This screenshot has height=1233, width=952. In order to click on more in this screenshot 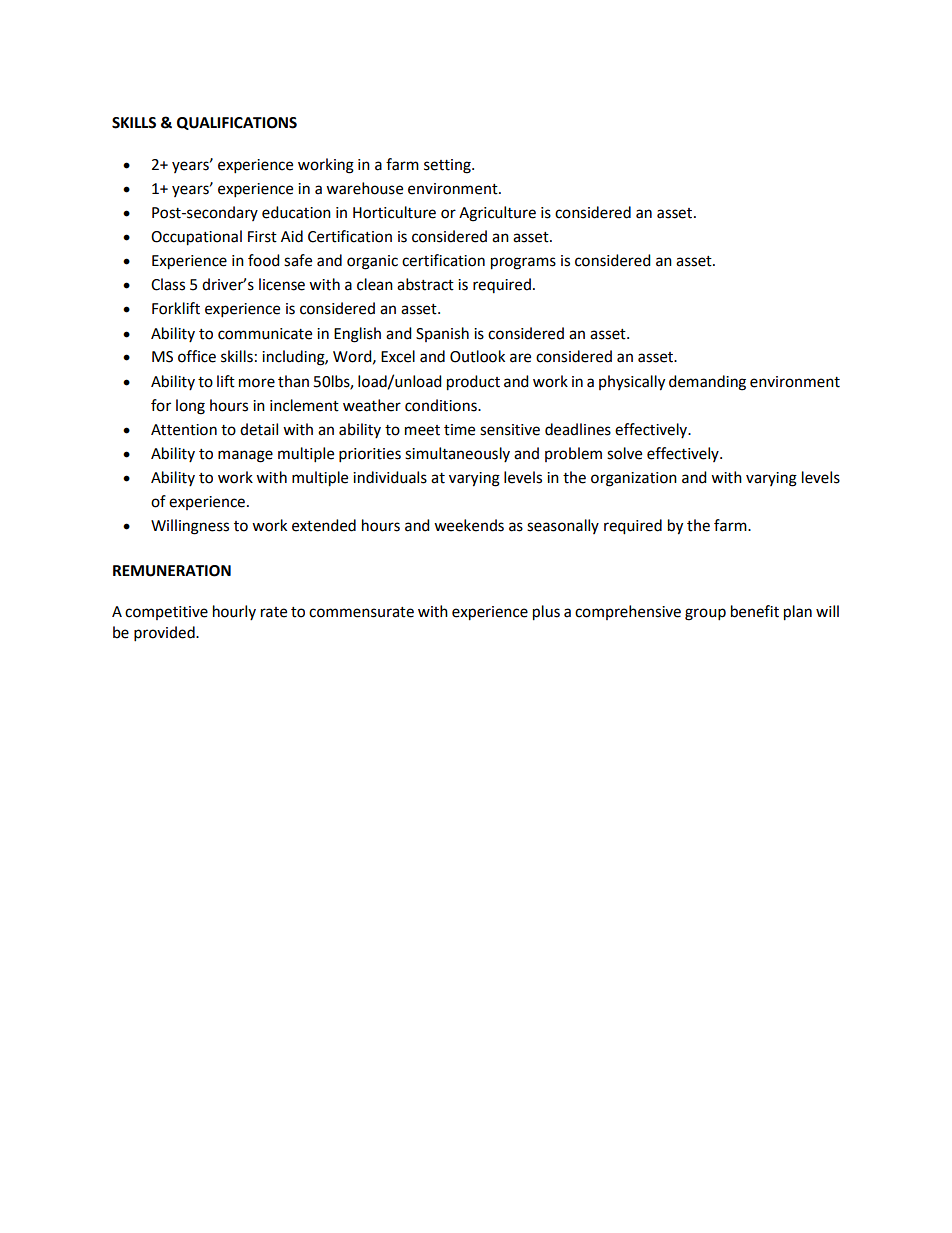, I will do `click(257, 383)`.
